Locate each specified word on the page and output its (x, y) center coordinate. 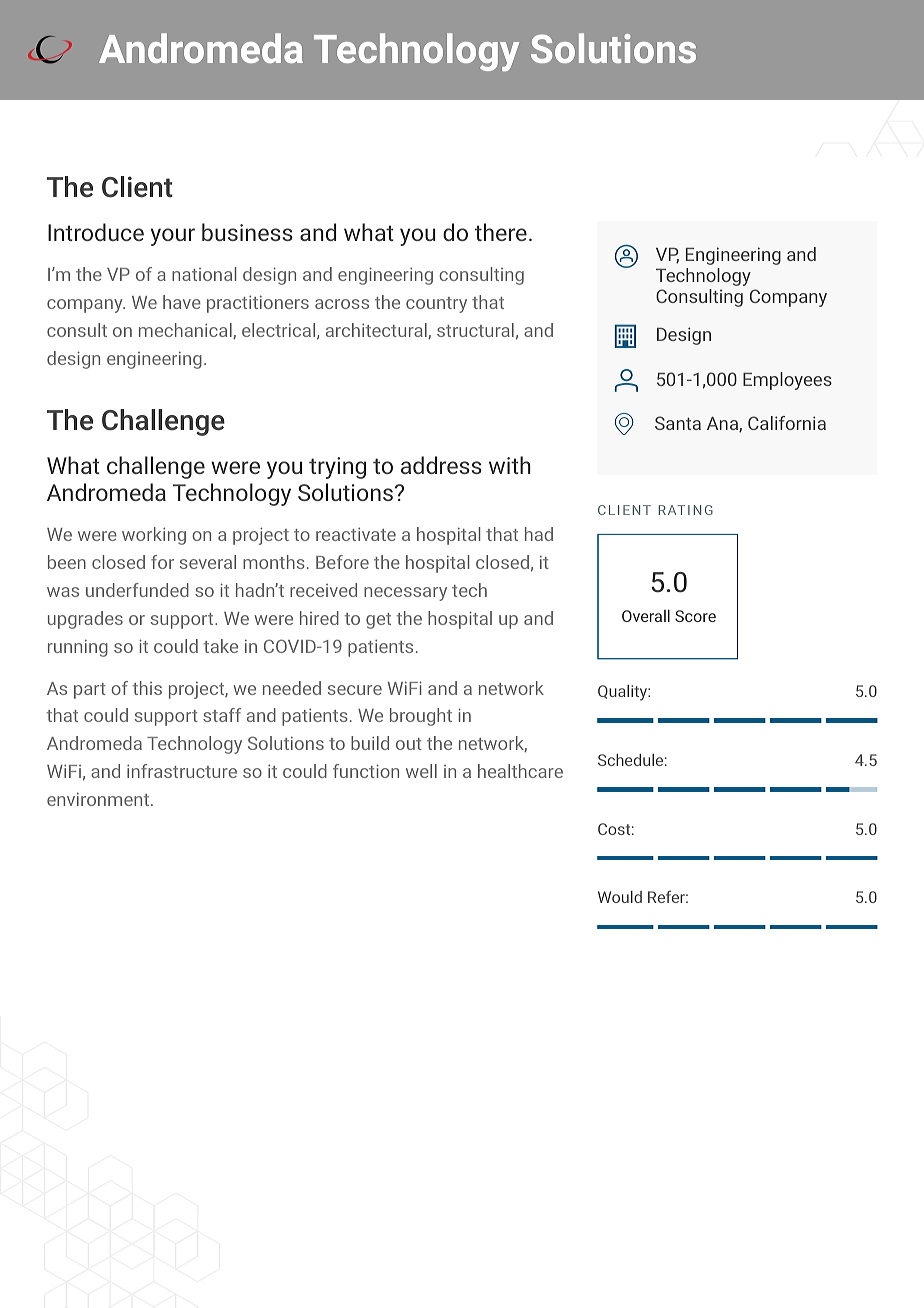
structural (475, 330)
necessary (405, 594)
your (173, 237)
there (501, 232)
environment (99, 799)
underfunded (137, 590)
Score (695, 616)
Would (620, 897)
